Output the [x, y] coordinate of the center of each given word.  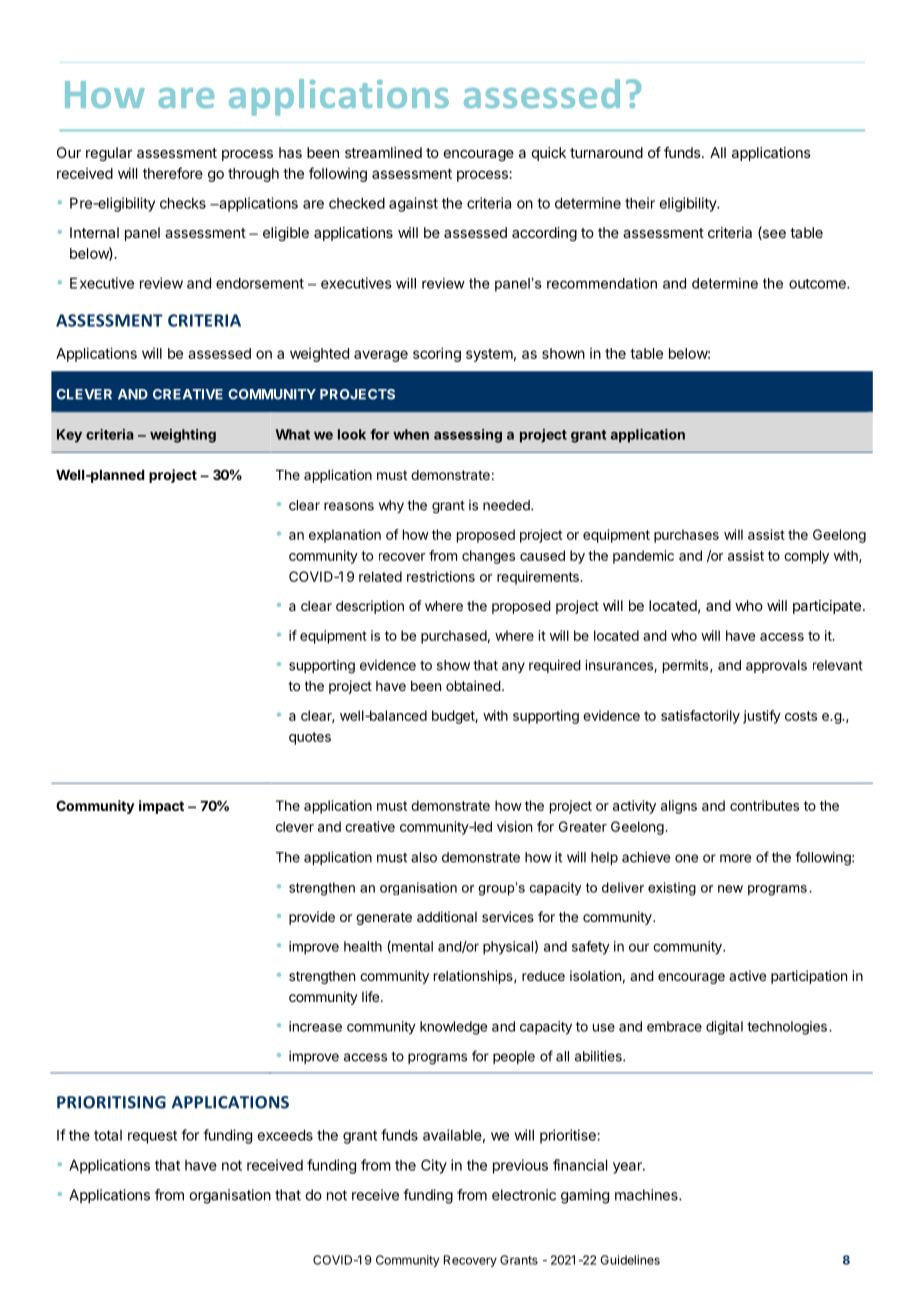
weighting [183, 436]
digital [724, 1028]
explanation [345, 536]
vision [514, 826]
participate [827, 607]
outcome [818, 284]
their [640, 203]
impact [161, 807]
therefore [173, 173]
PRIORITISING [111, 1102]
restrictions [441, 576]
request [152, 1137]
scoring [437, 354]
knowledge [453, 1028]
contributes [764, 805]
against [413, 204]
